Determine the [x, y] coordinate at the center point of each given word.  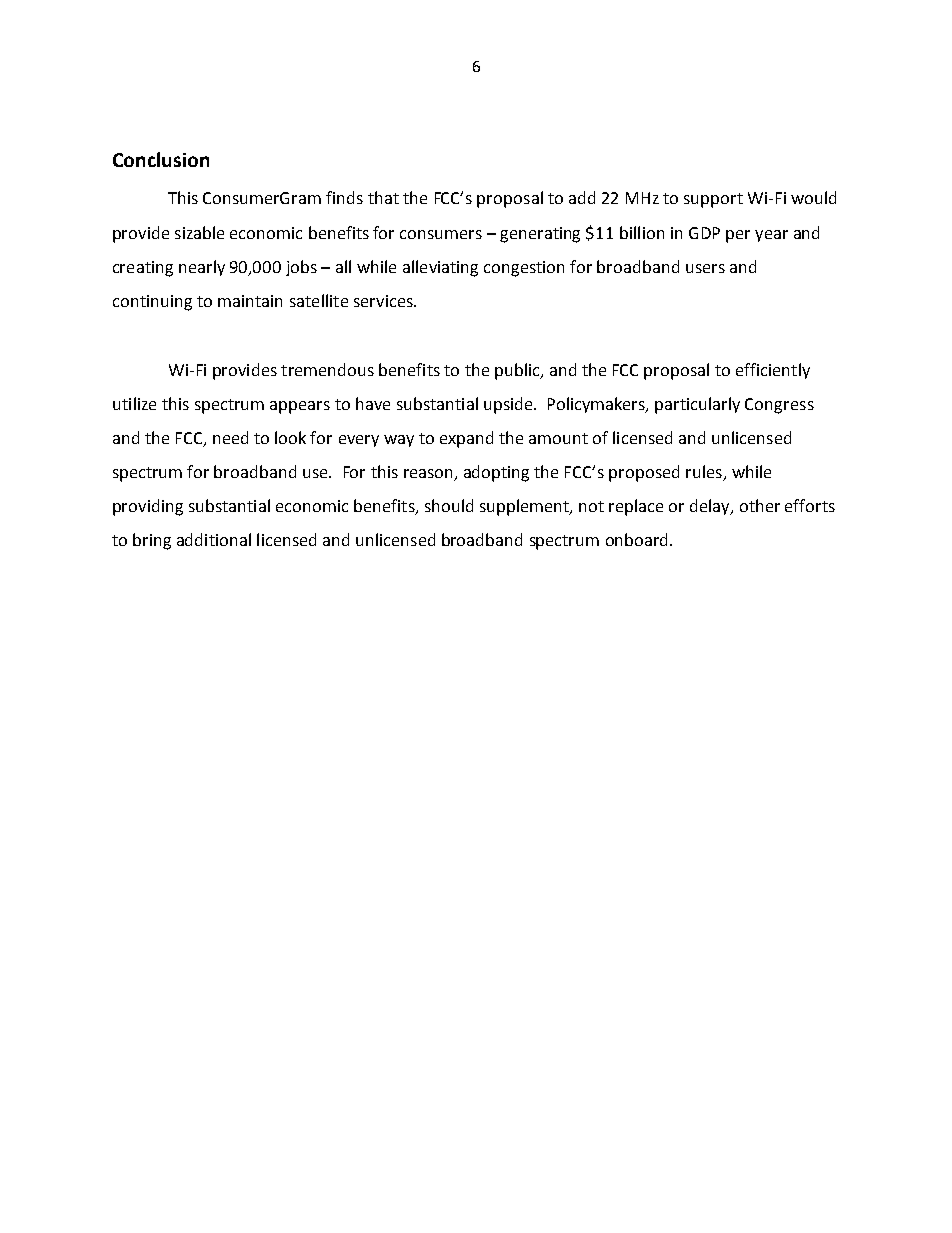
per [738, 236]
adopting [496, 473]
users [705, 268]
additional [214, 539]
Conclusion [161, 159]
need [230, 437]
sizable [199, 232]
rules [705, 473]
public [518, 371]
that [383, 197]
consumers [441, 234]
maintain [250, 301]
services [384, 301]
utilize [134, 403]
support [713, 200]
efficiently [773, 371]
